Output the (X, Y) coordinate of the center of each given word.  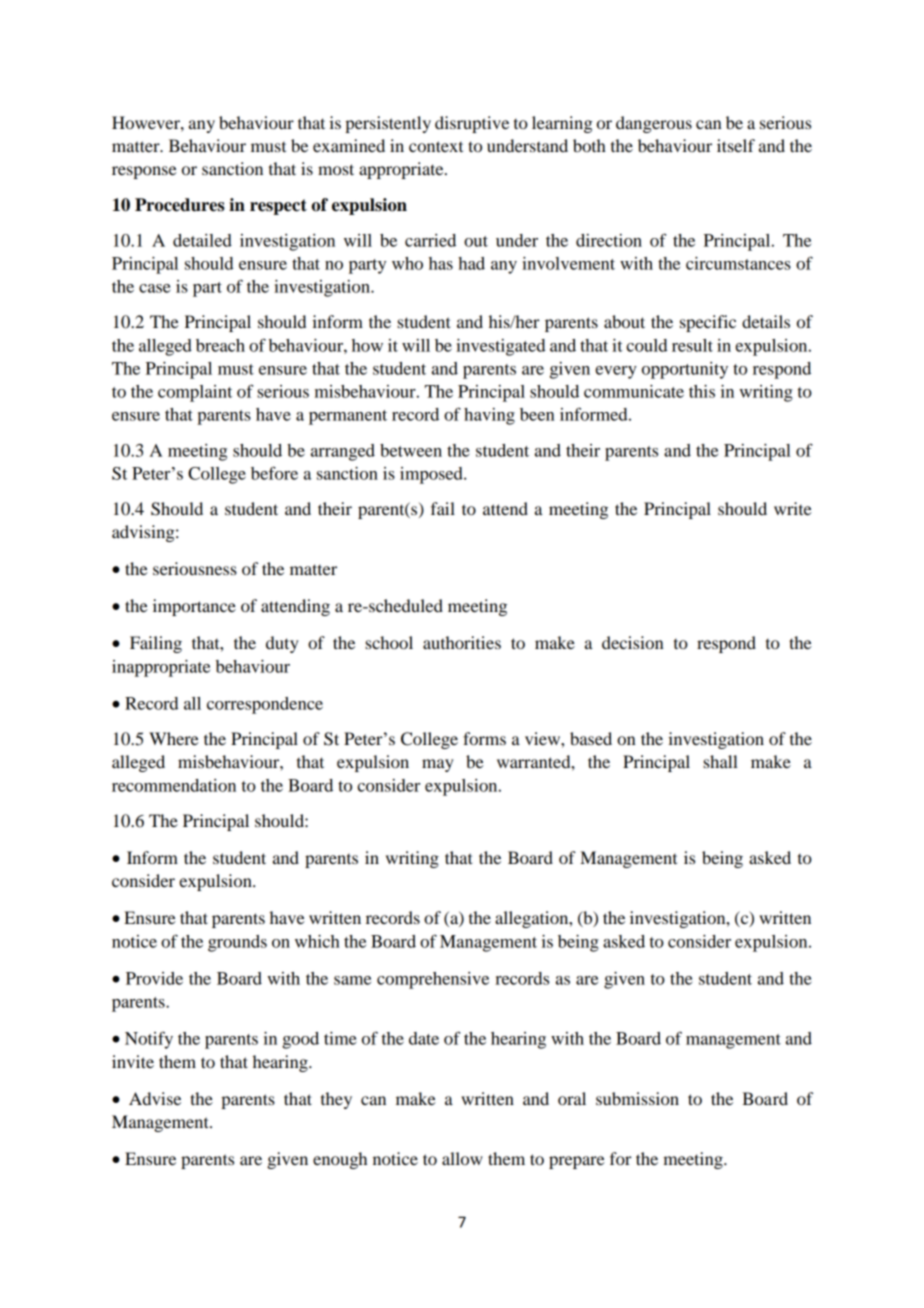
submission (637, 1098)
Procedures (180, 205)
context (436, 146)
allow (462, 1158)
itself (736, 145)
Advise (155, 1098)
